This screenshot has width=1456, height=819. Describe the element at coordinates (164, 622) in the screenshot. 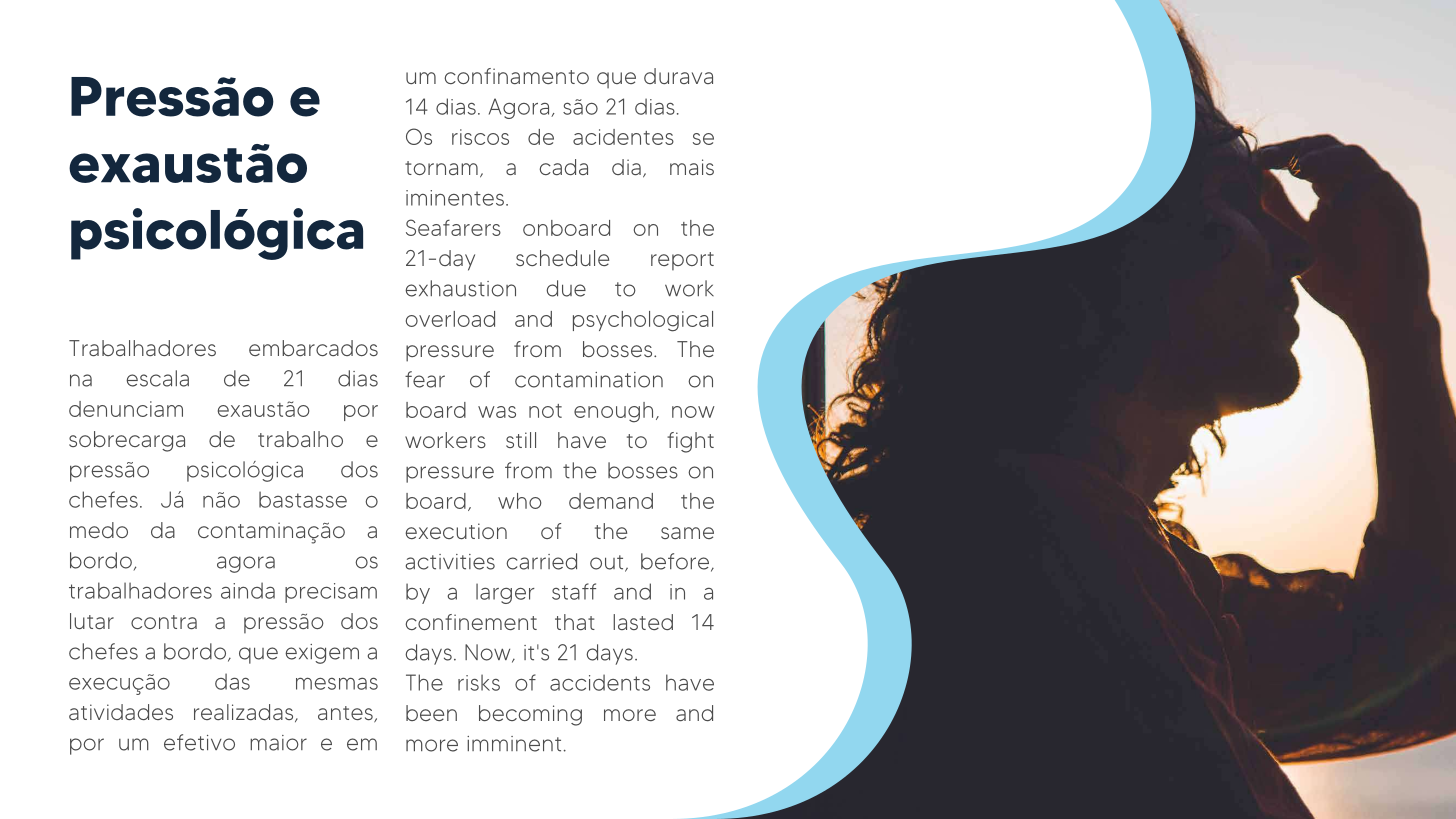

I see `contra` at that location.
